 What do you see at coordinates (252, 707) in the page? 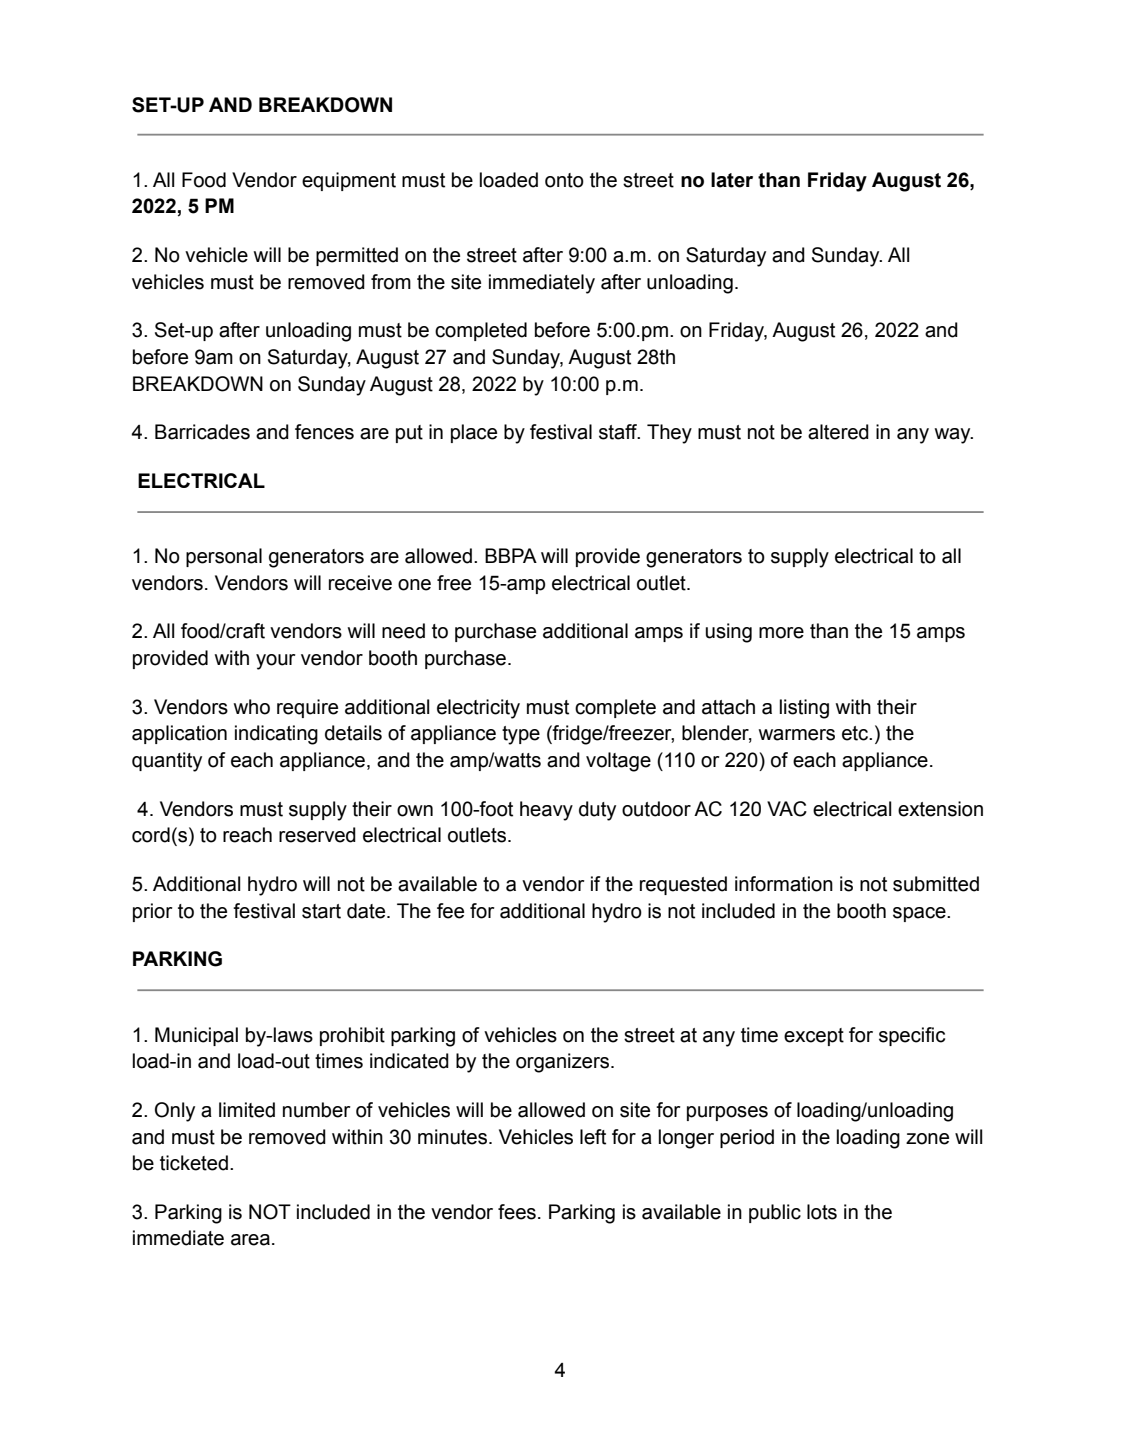
I see `who` at bounding box center [252, 707].
